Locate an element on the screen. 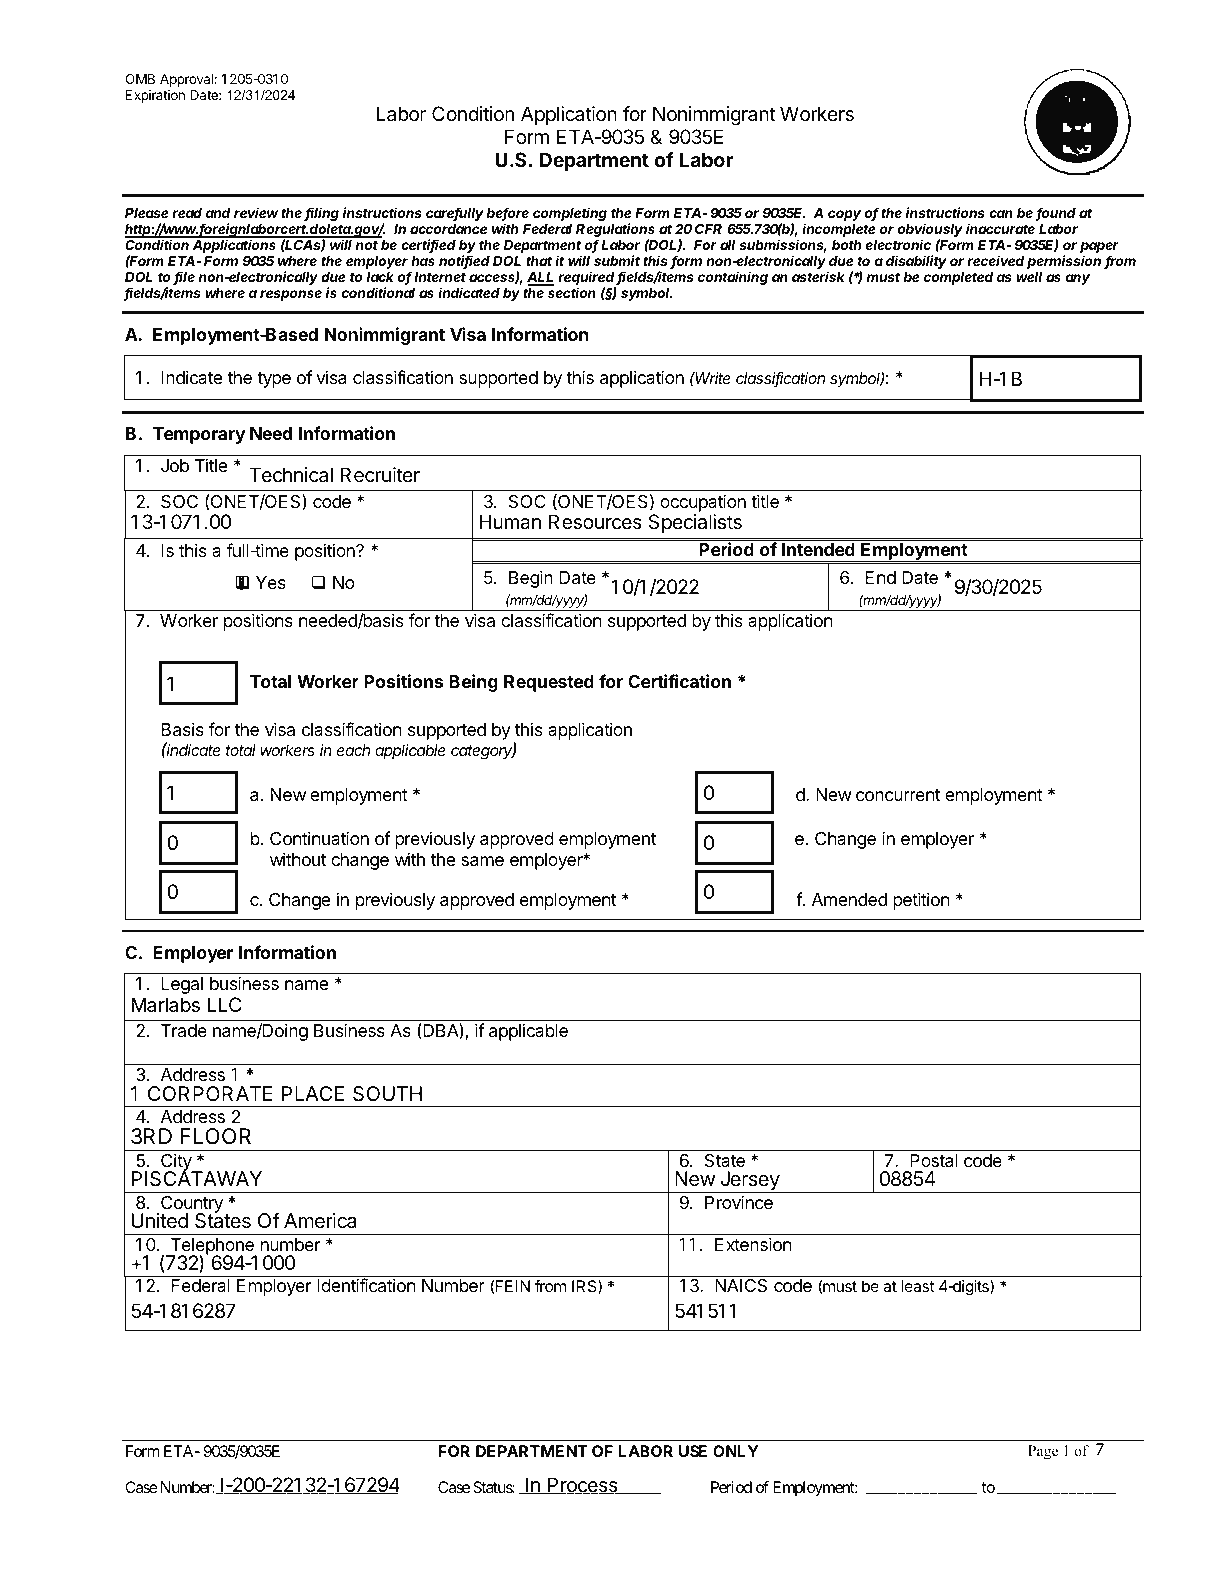  can is located at coordinates (1001, 214).
